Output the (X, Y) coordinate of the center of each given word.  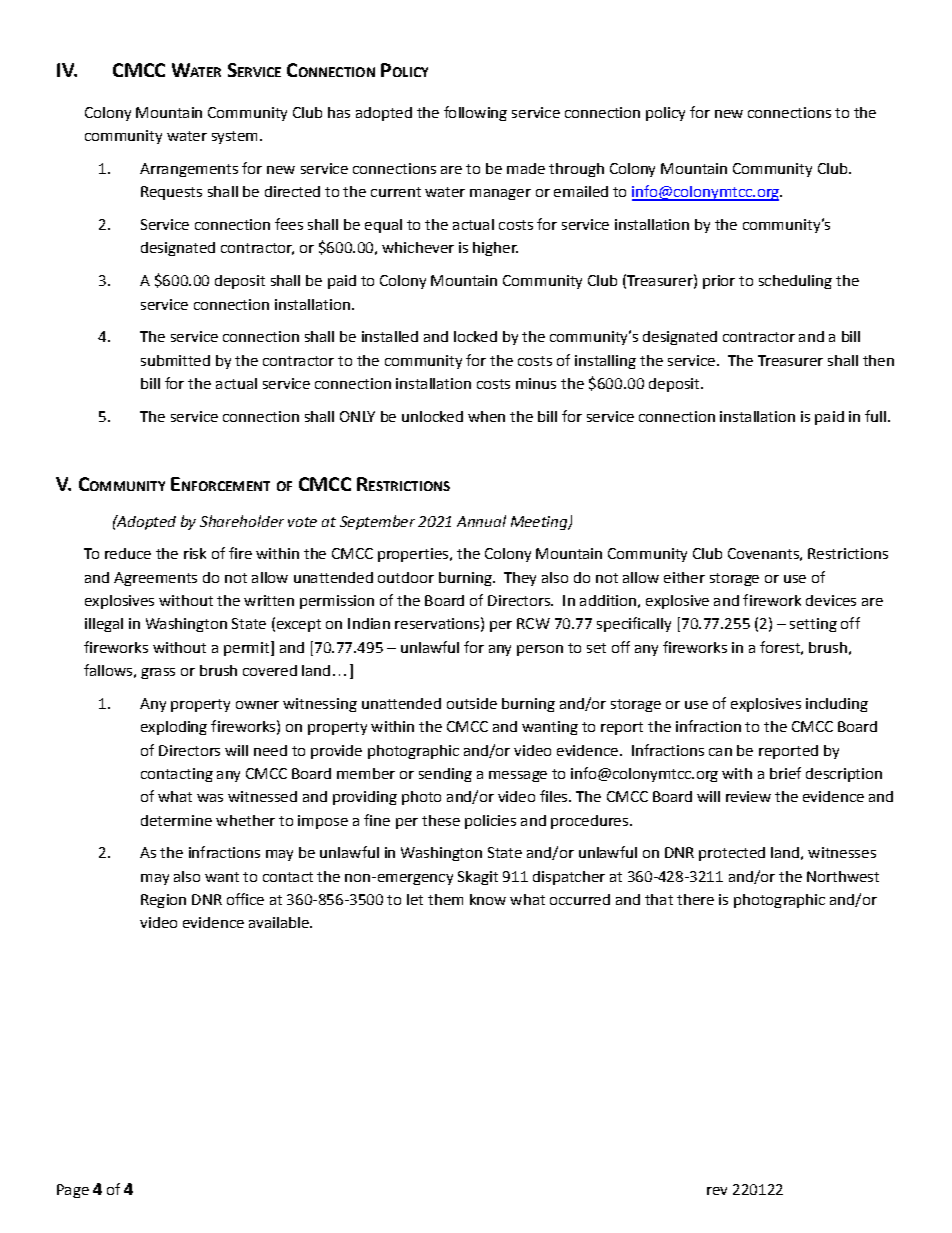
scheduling (795, 282)
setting (813, 625)
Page (73, 1191)
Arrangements (189, 170)
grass (158, 673)
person (540, 650)
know (488, 899)
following (475, 113)
